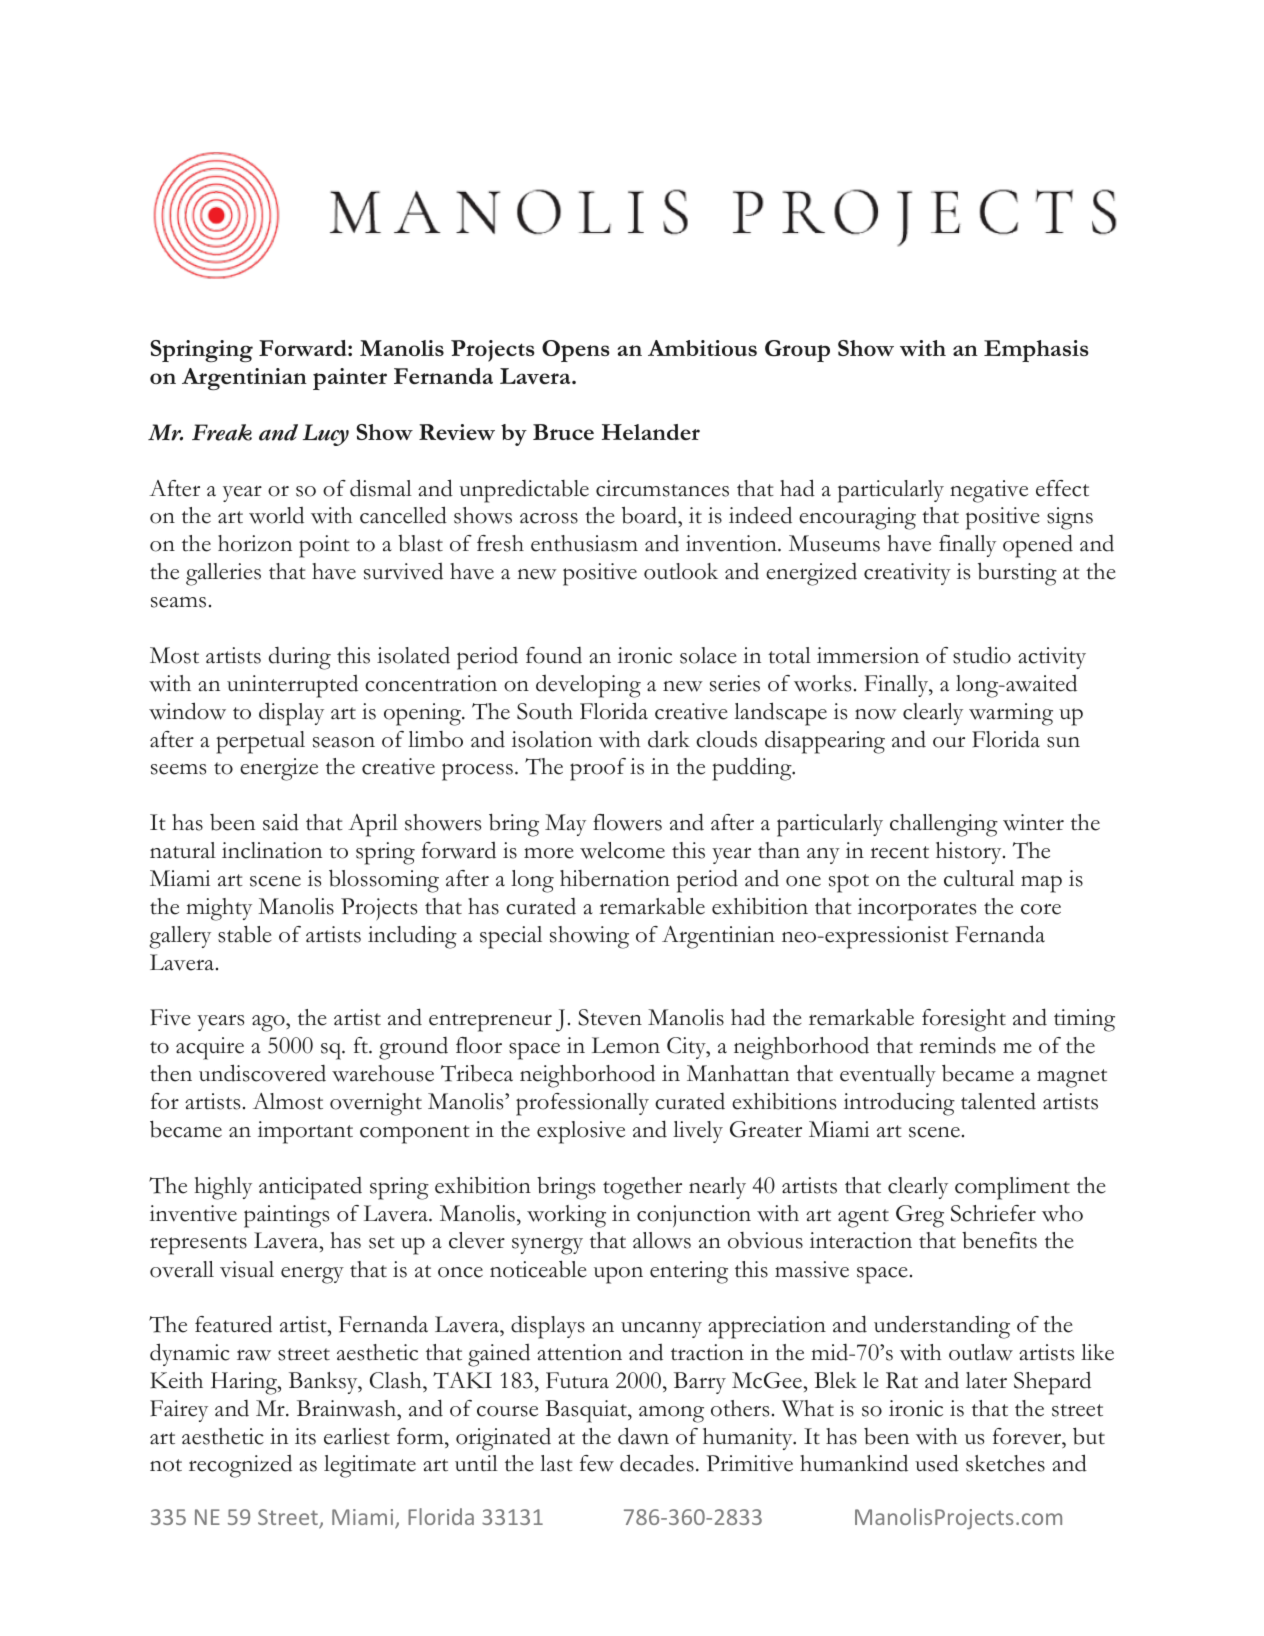 This document has width=1264, height=1636. What do you see at coordinates (643, 1436) in the document?
I see `dawn` at bounding box center [643, 1436].
